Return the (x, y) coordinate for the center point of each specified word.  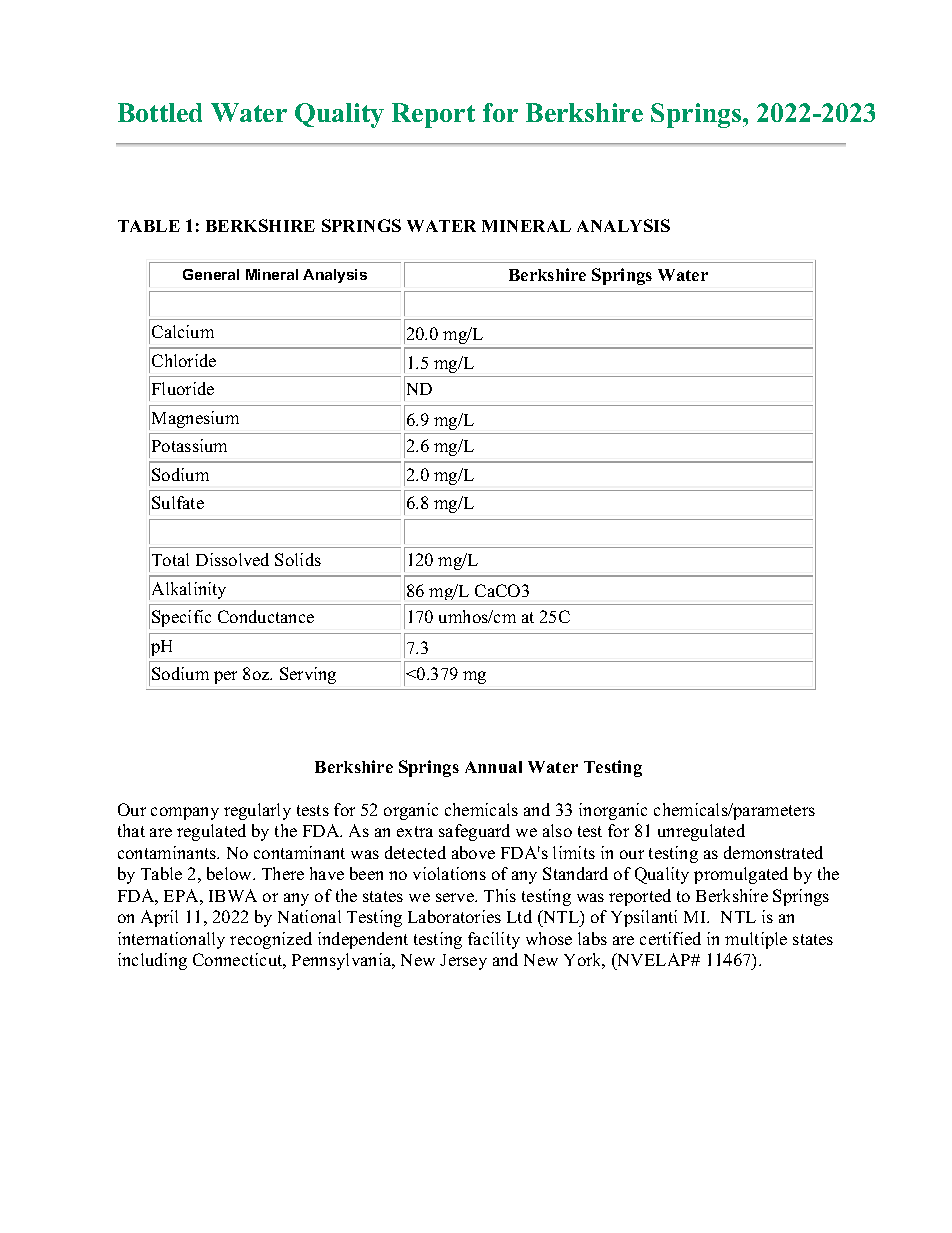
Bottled (160, 112)
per (225, 677)
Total (170, 559)
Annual (493, 767)
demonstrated (773, 852)
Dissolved (232, 559)
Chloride (184, 360)
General (211, 274)
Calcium (183, 331)
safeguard (474, 832)
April (159, 918)
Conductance (266, 616)
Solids (298, 559)
